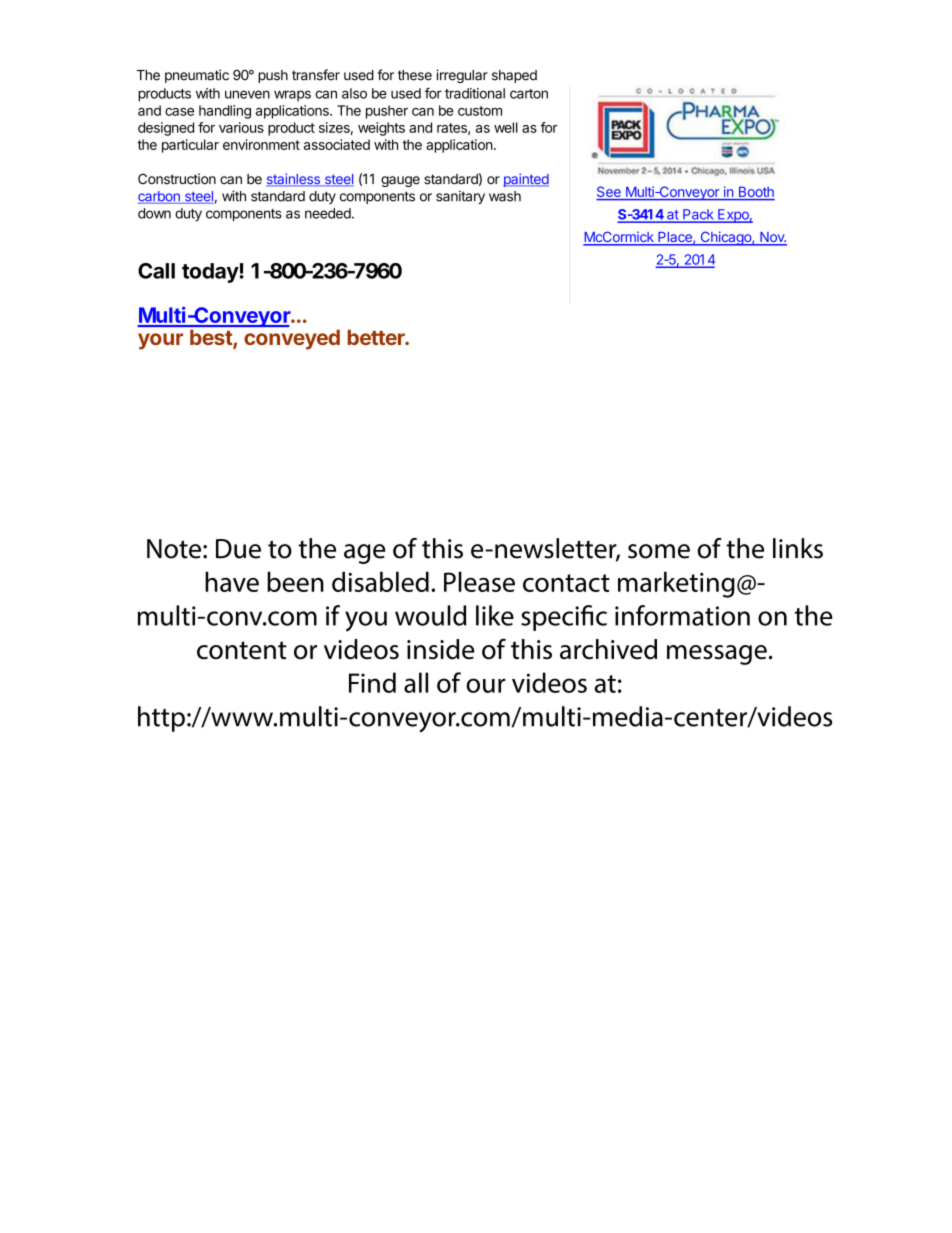 The height and width of the screenshot is (1233, 952). Describe the element at coordinates (475, 93) in the screenshot. I see `traditional` at that location.
